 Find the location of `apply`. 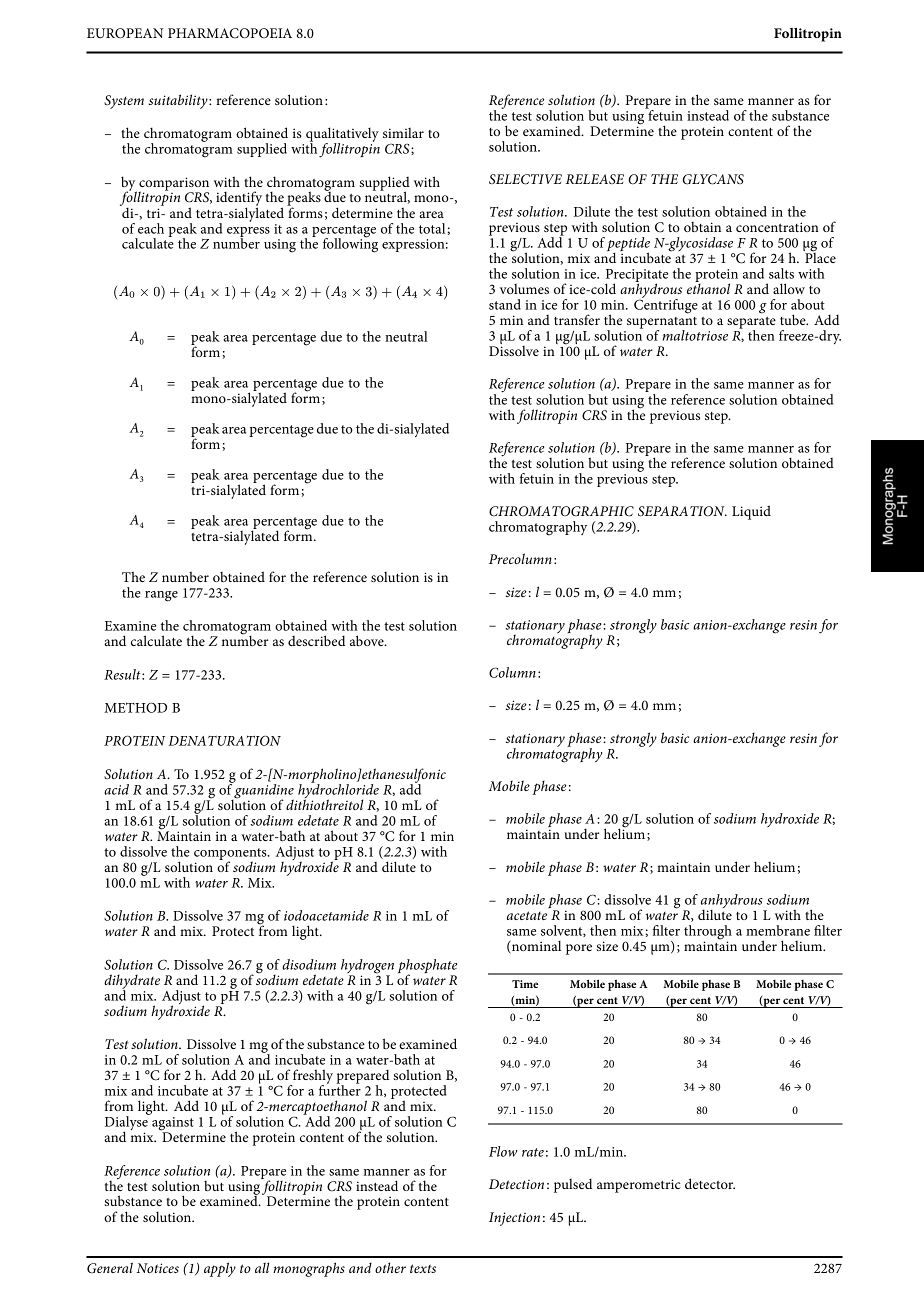

apply is located at coordinates (220, 1269).
